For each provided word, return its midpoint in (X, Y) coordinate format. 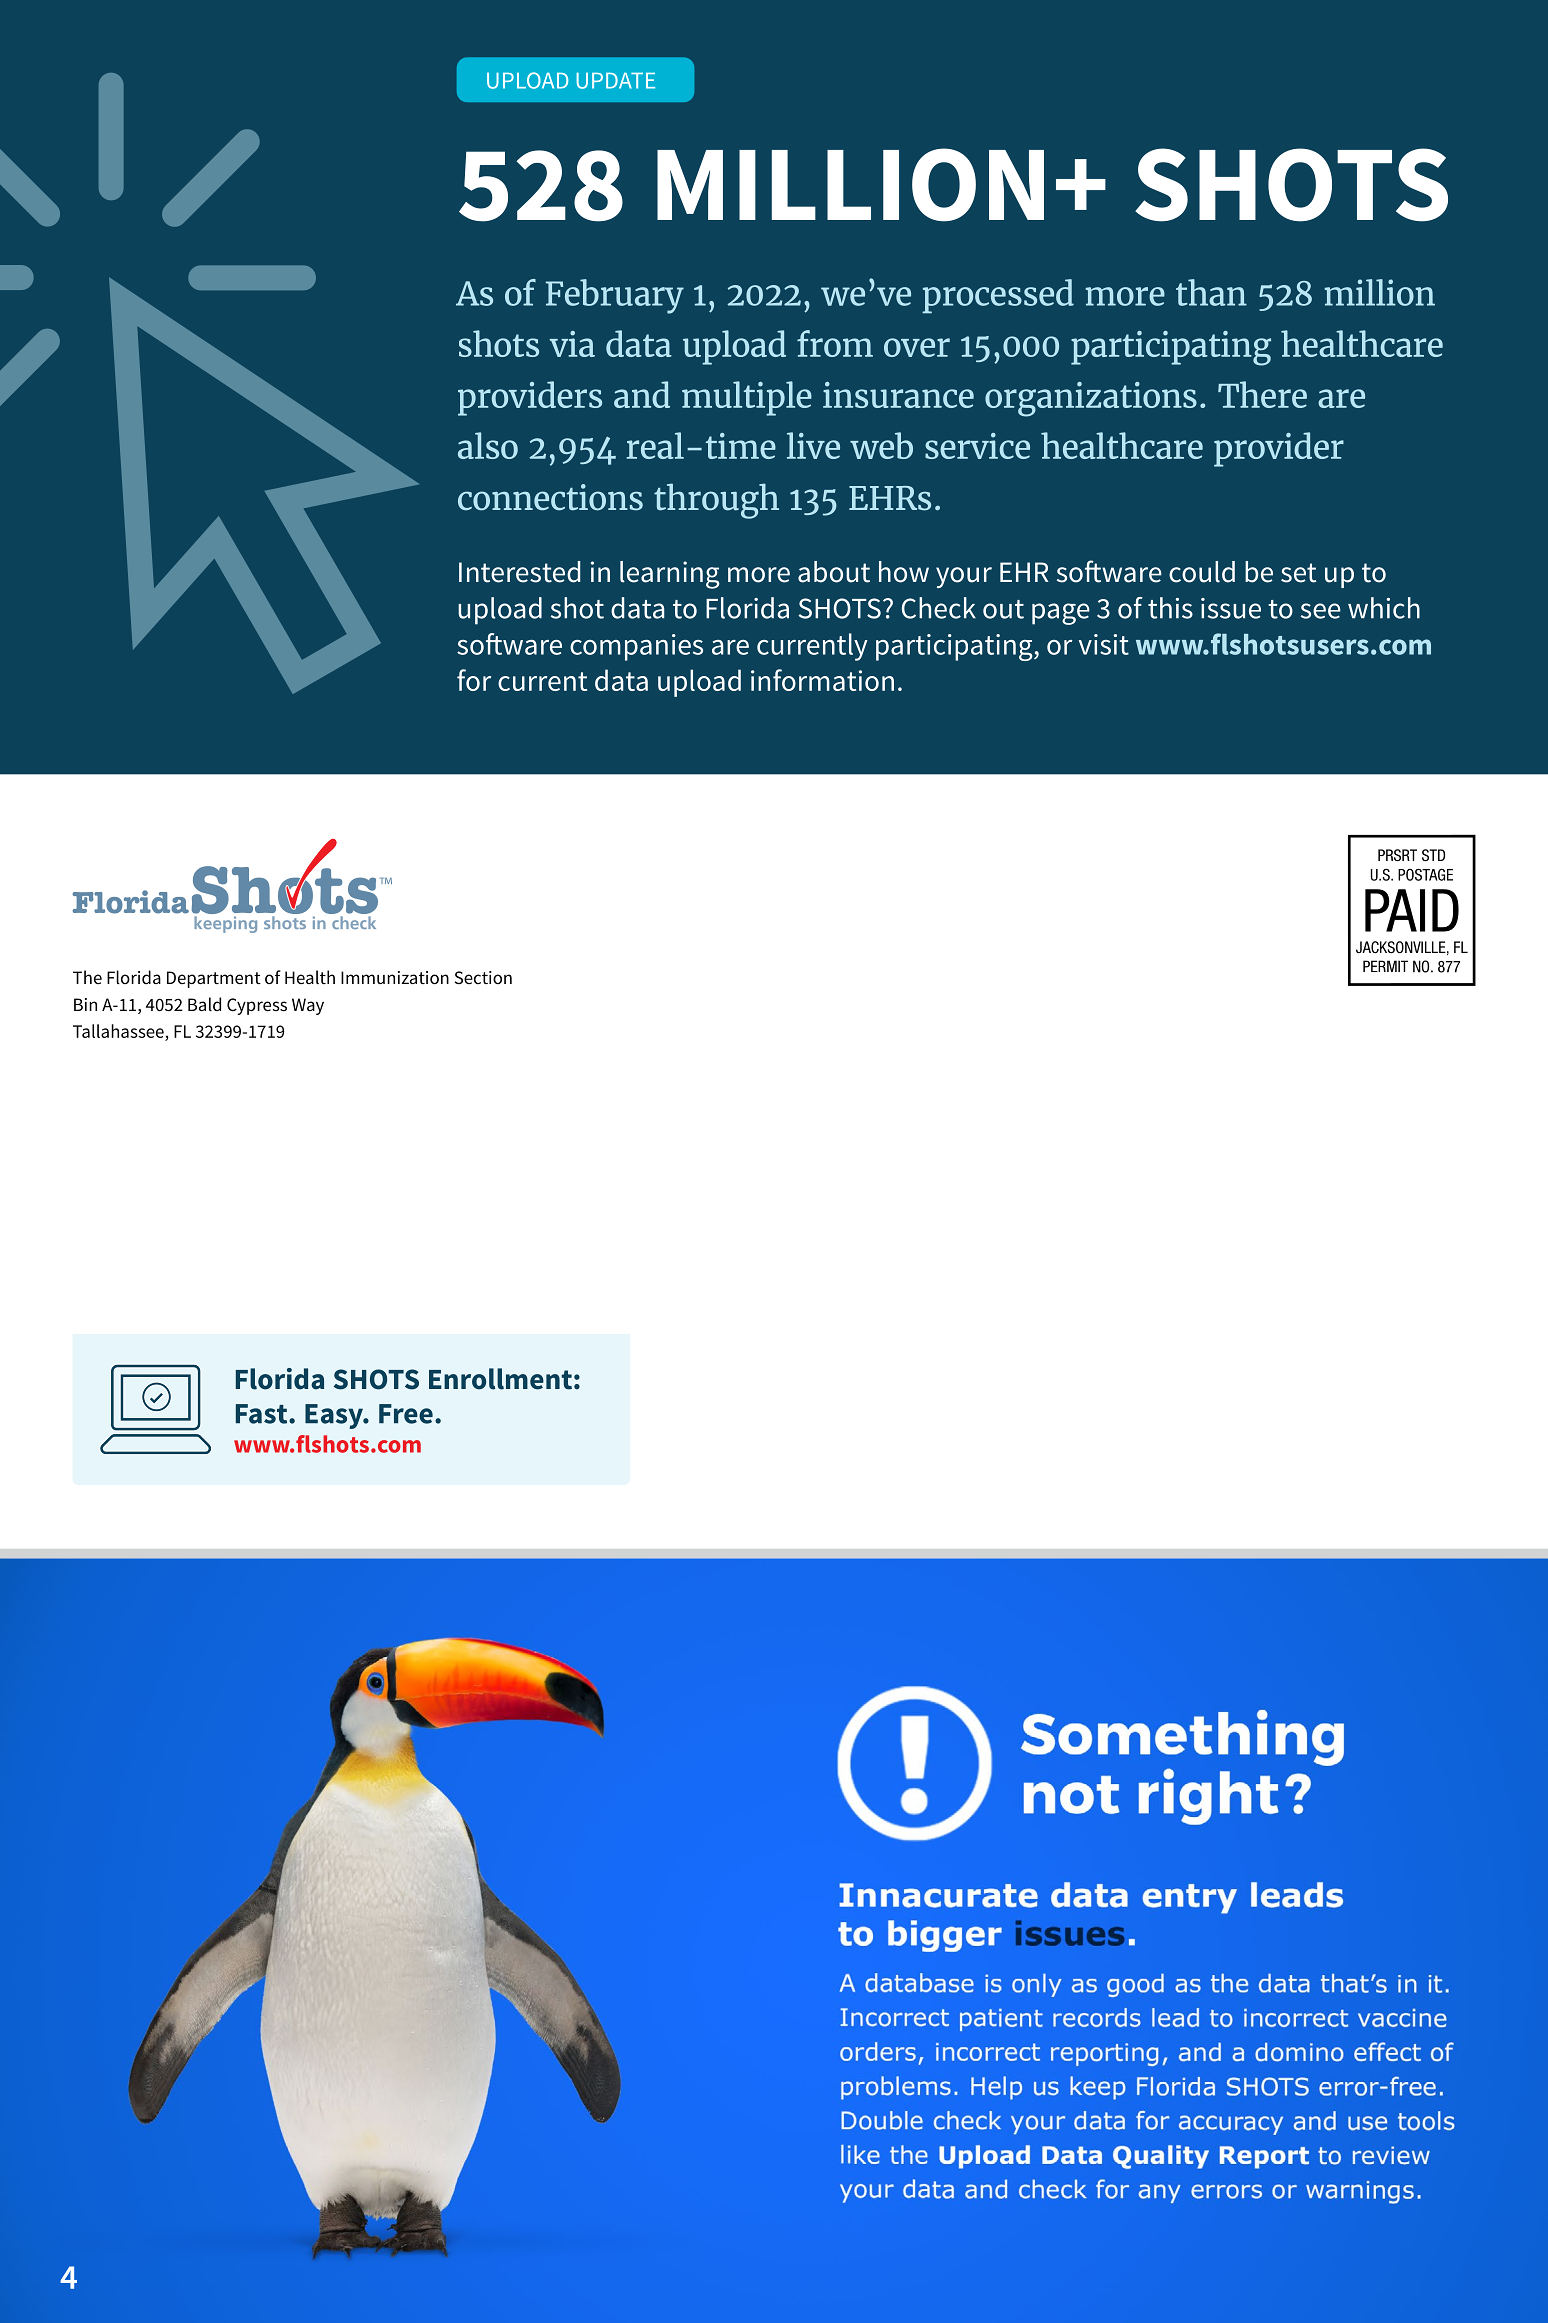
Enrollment (500, 1379)
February (615, 296)
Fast (263, 1414)
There (1262, 394)
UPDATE (615, 81)
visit (1104, 644)
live (813, 445)
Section (483, 977)
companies (636, 647)
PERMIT (1385, 966)
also (488, 445)
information (822, 680)
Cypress (257, 1006)
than (1211, 292)
